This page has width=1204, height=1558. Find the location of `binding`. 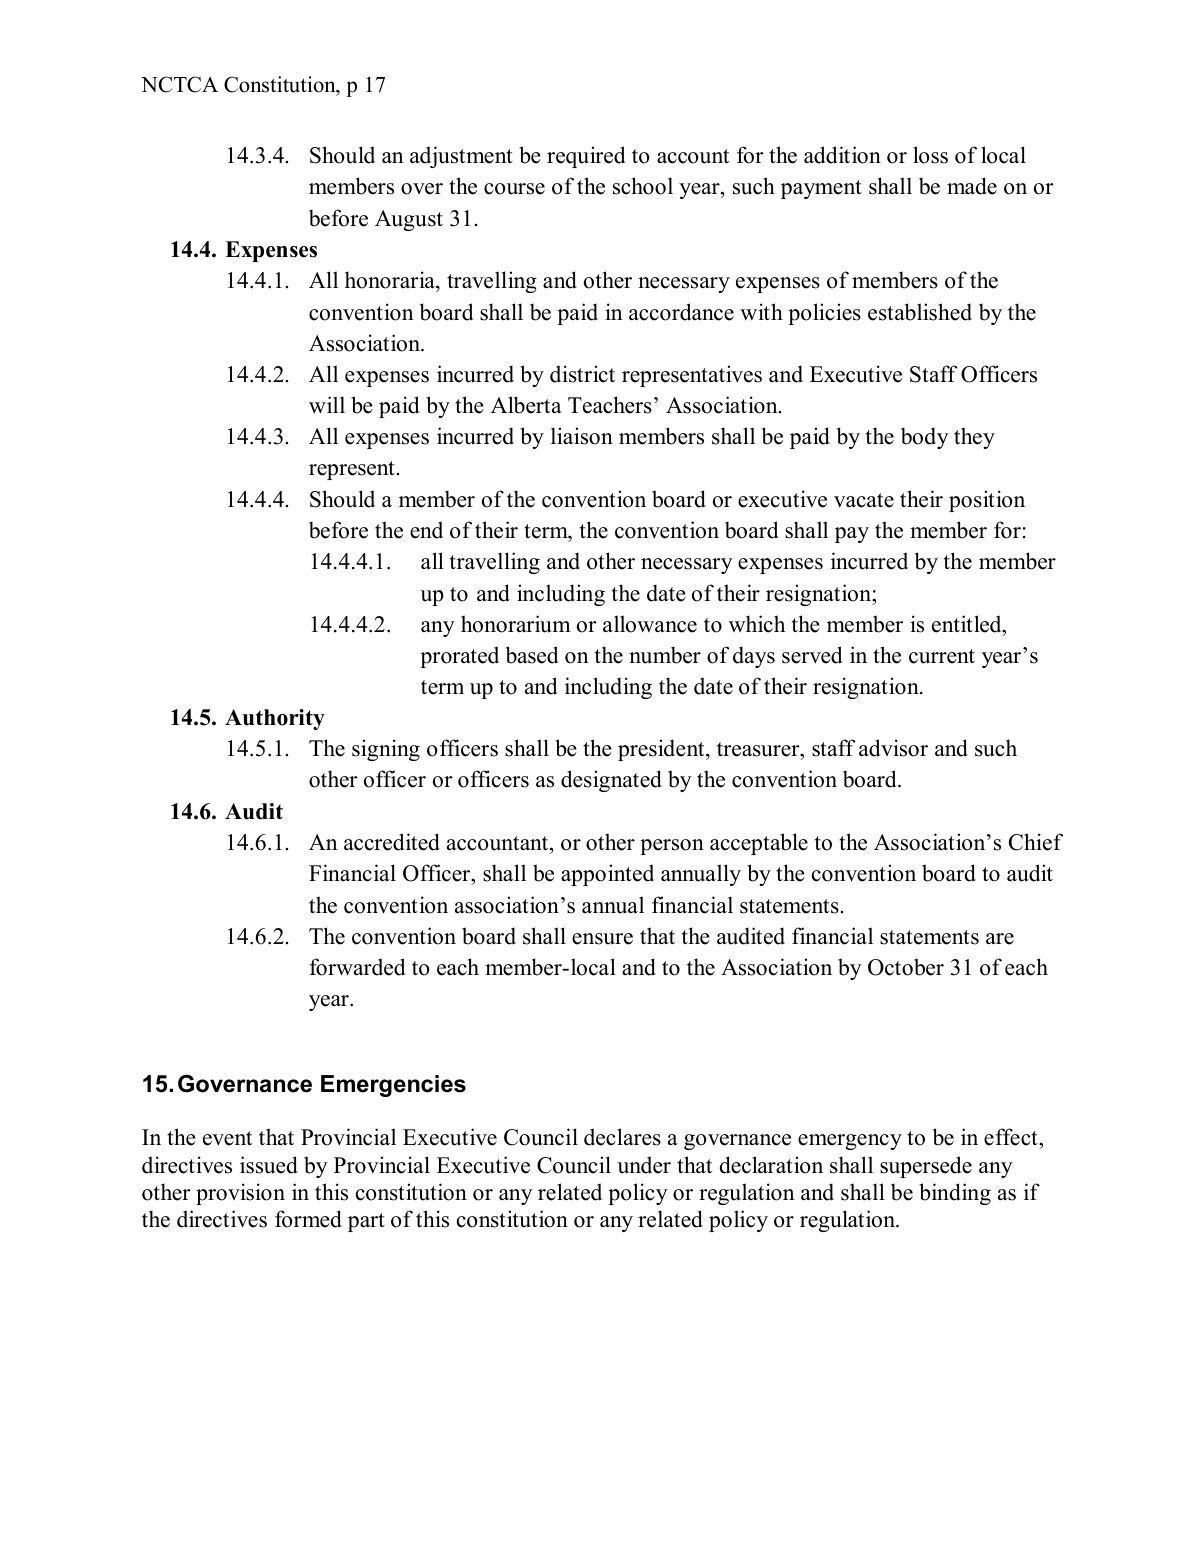

binding is located at coordinates (955, 1194).
